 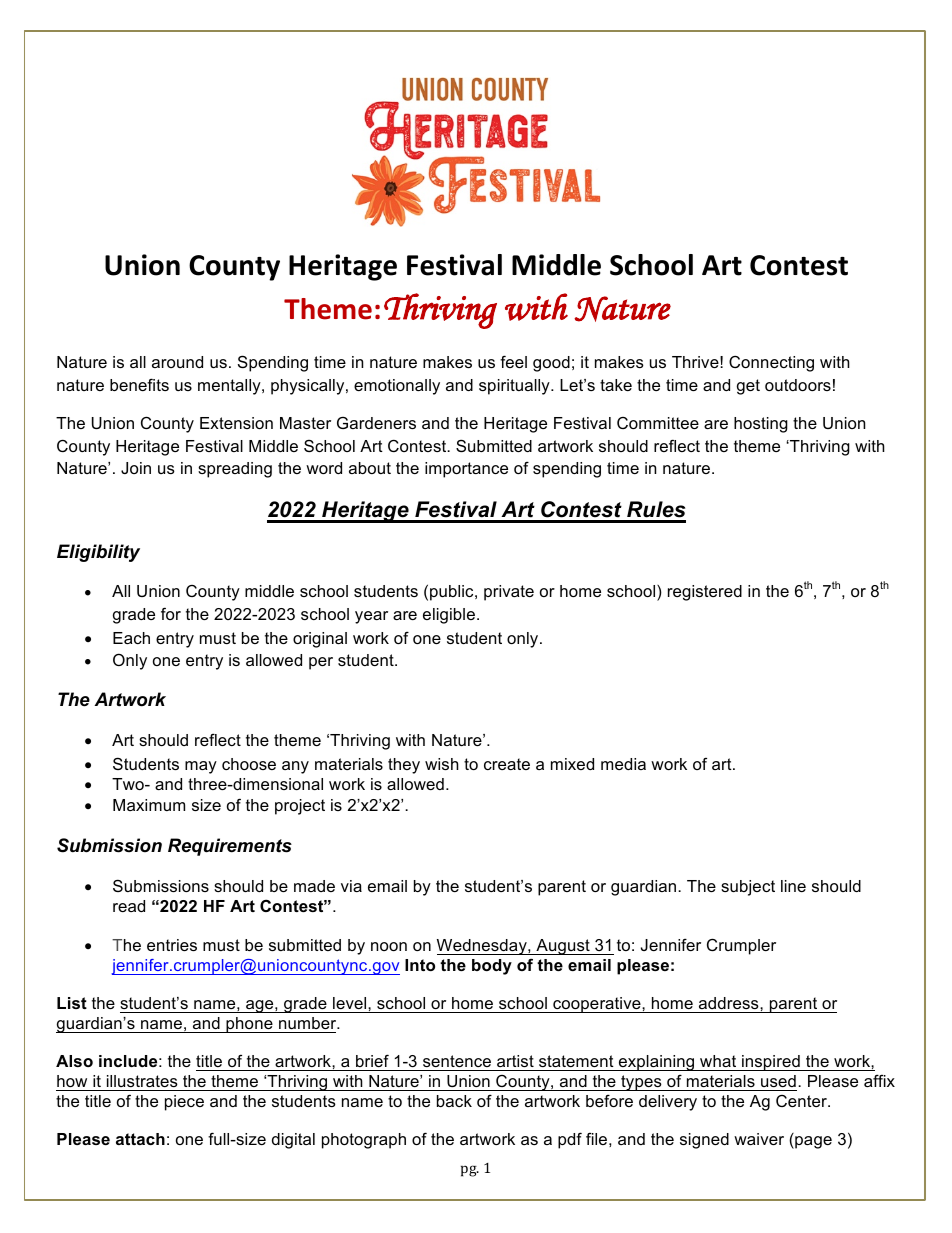 What do you see at coordinates (798, 385) in the page?
I see `outdoors` at bounding box center [798, 385].
